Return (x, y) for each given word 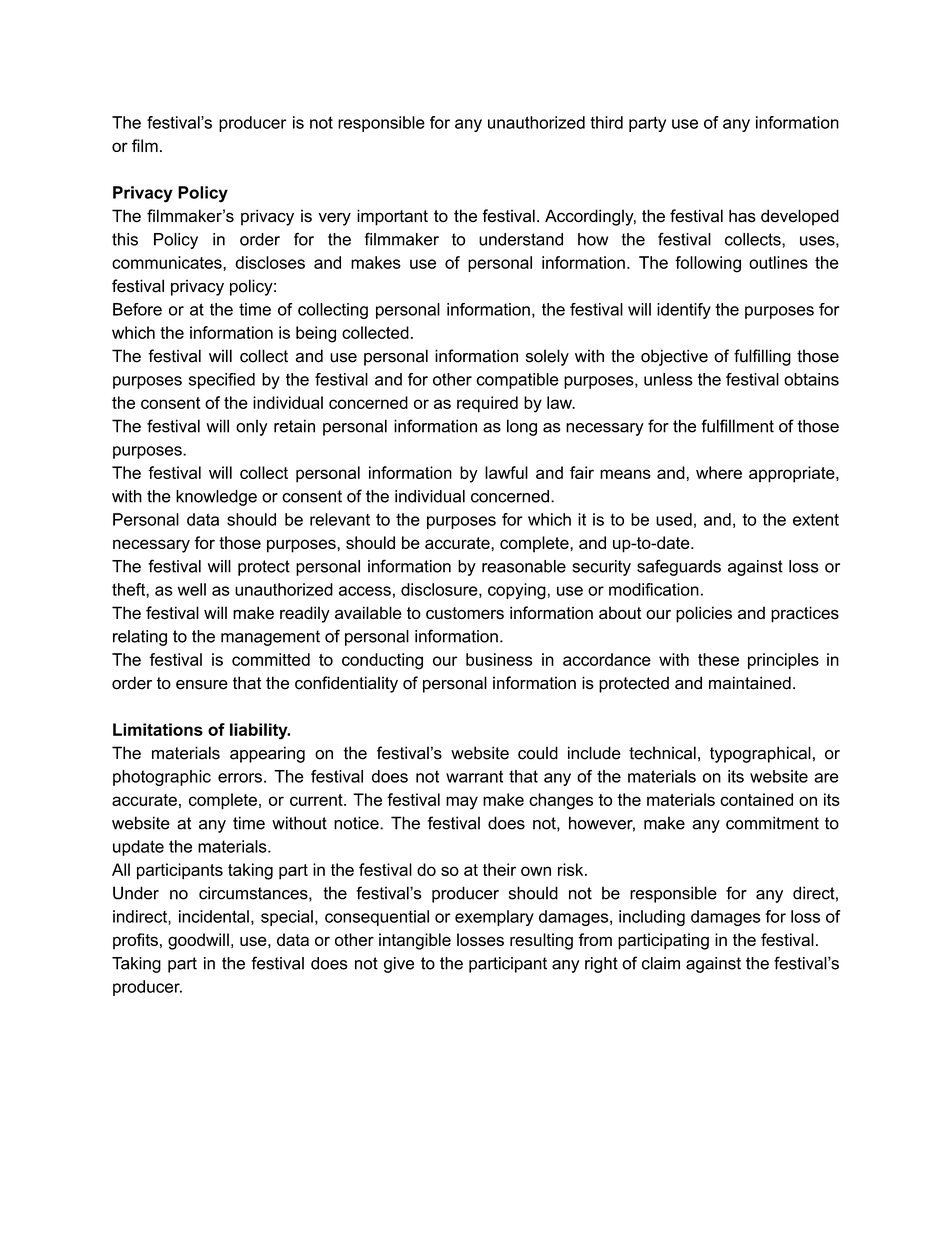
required (487, 404)
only (251, 427)
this (125, 239)
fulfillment (737, 426)
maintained (750, 683)
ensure (202, 685)
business (499, 659)
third (606, 122)
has (742, 216)
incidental (214, 916)
